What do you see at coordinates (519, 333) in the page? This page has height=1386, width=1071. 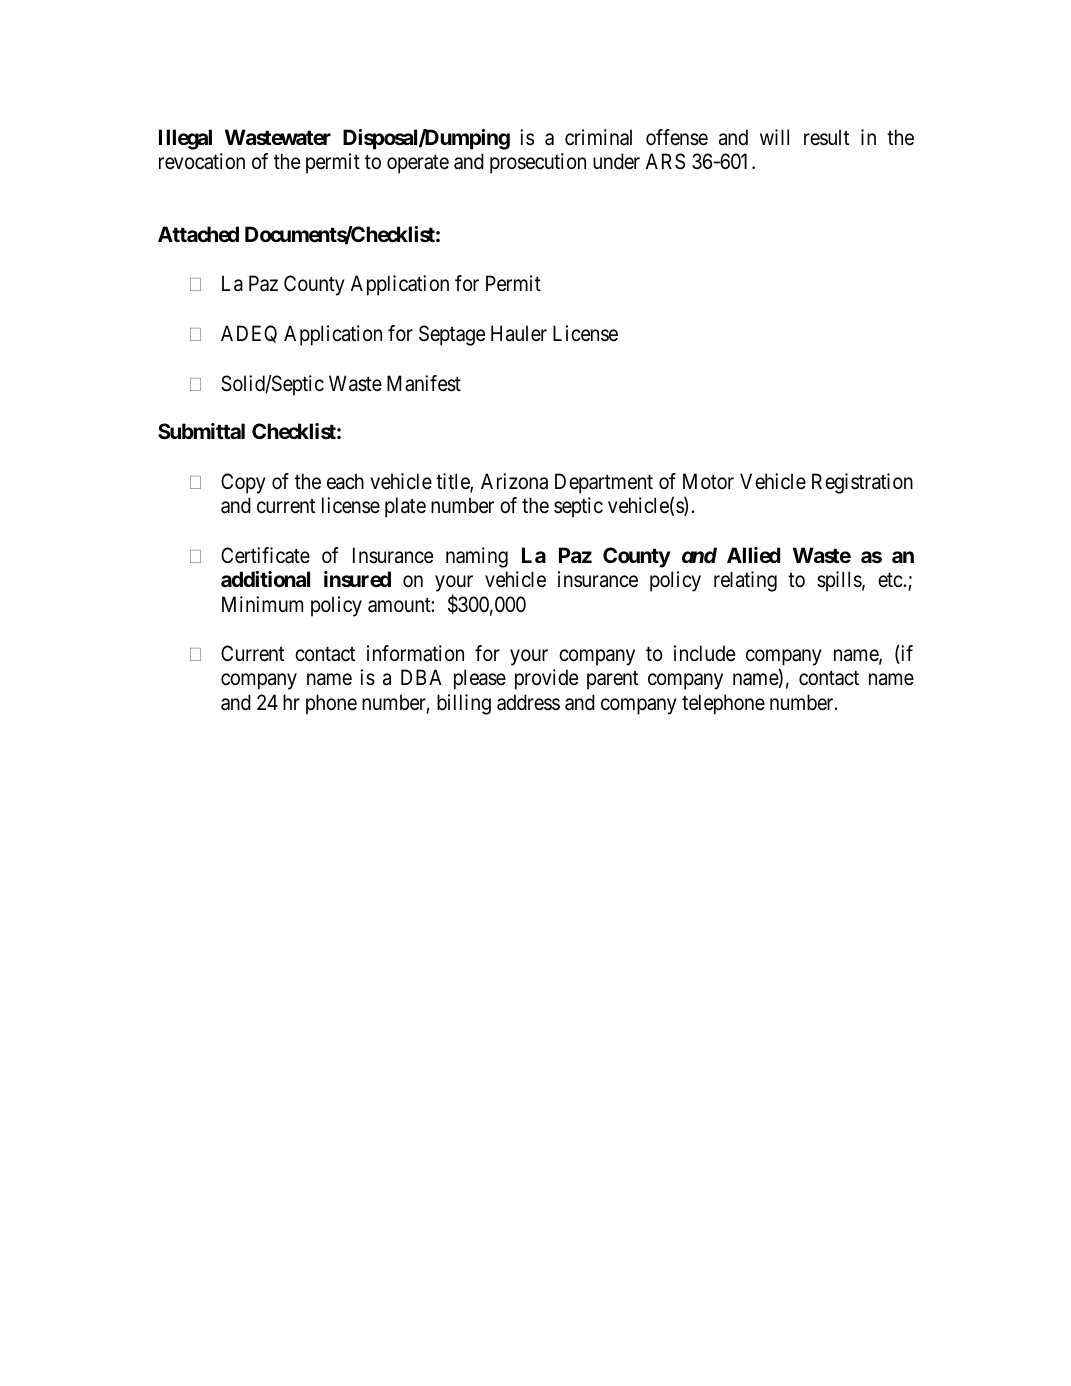 I see `Hauler` at bounding box center [519, 333].
